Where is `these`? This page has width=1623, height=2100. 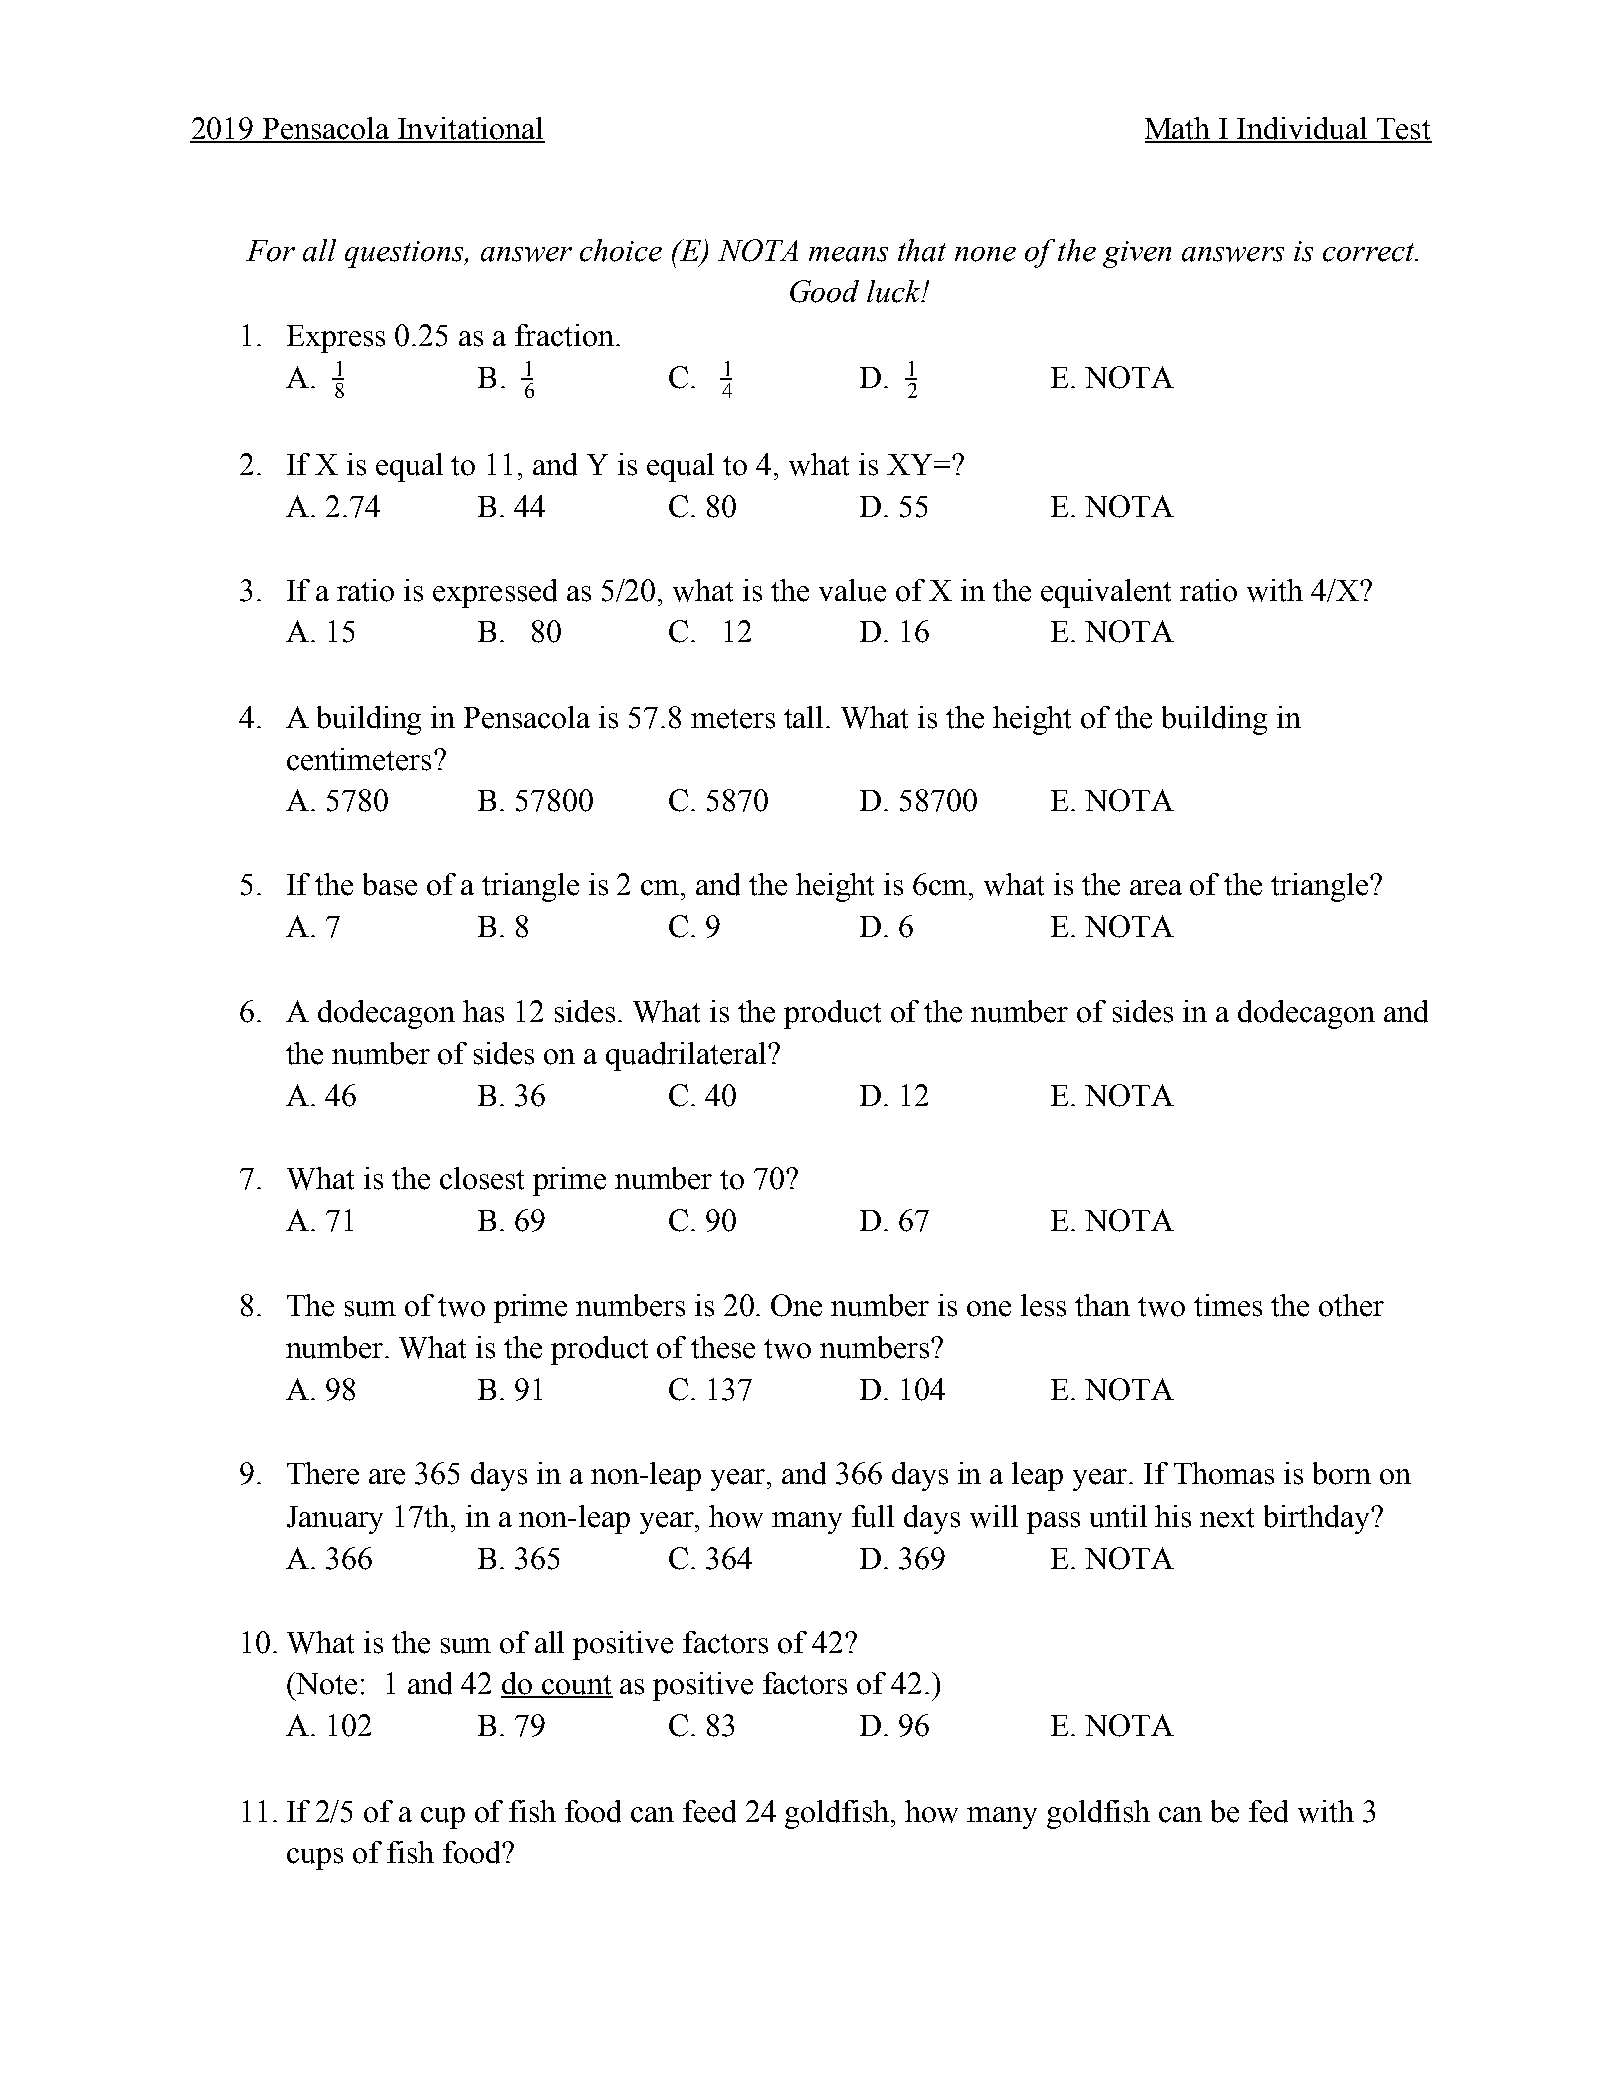 these is located at coordinates (723, 1347).
